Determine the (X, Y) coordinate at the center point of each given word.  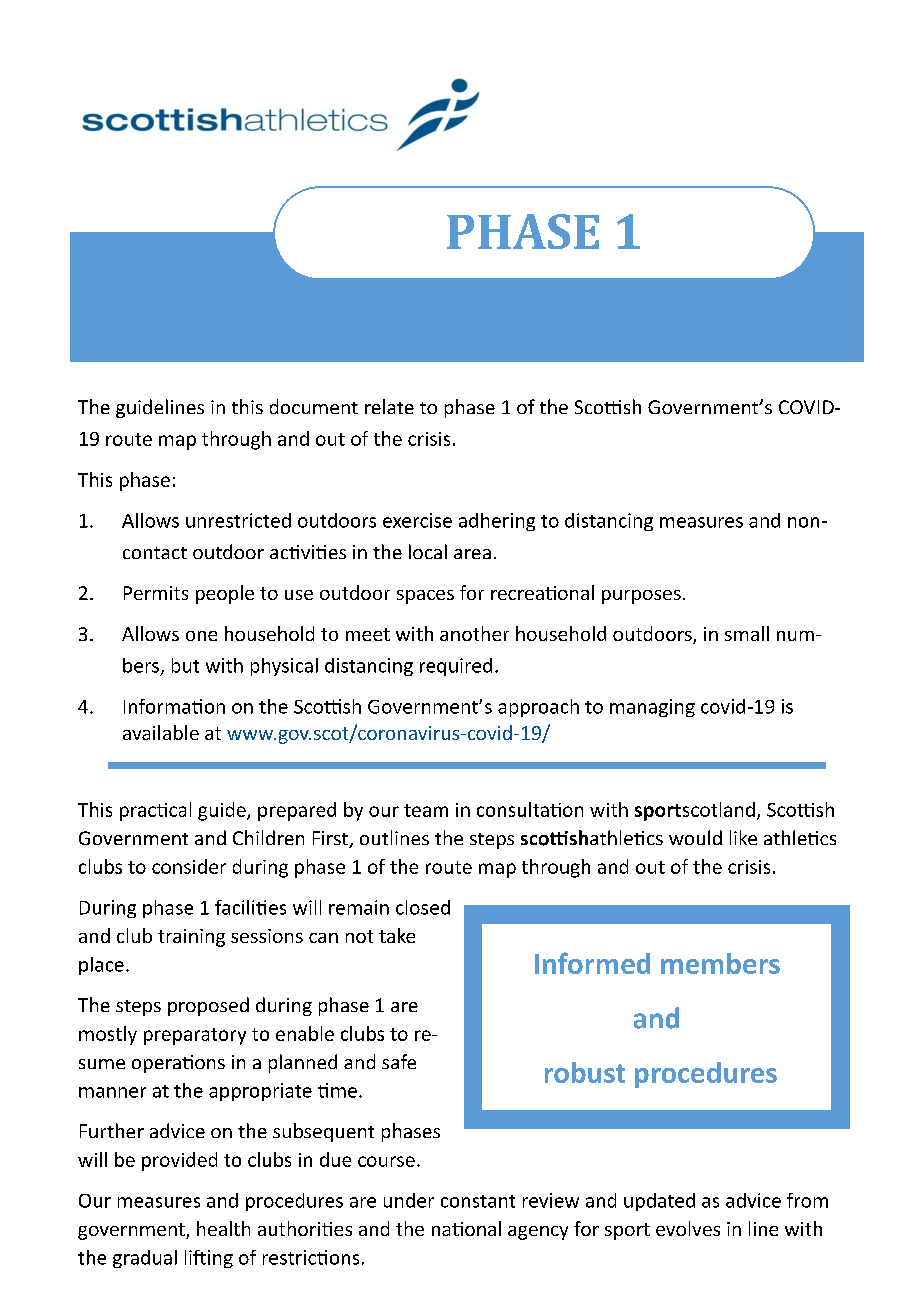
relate (389, 406)
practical (155, 811)
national (466, 1228)
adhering (497, 522)
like (743, 837)
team (426, 810)
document (314, 406)
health (223, 1228)
